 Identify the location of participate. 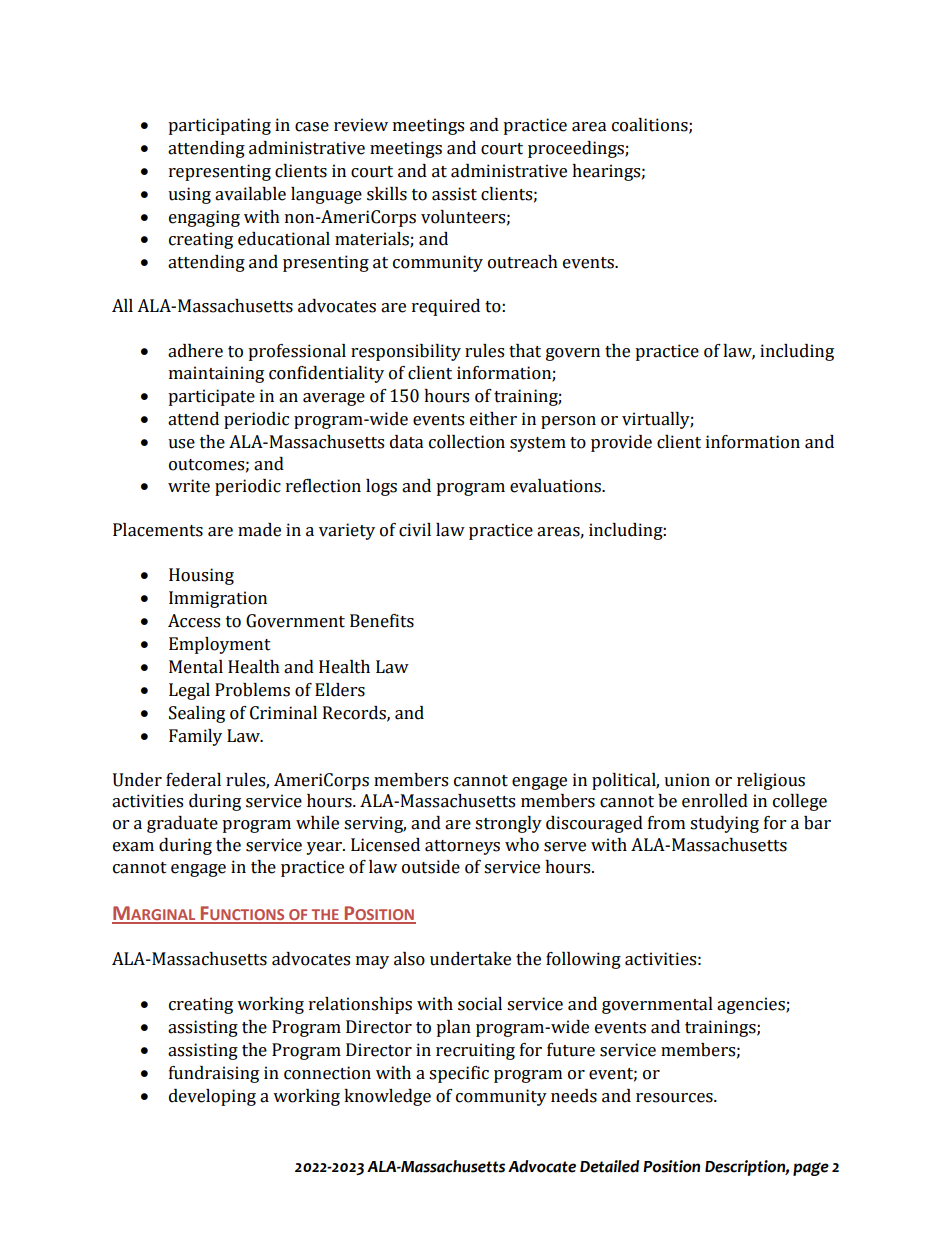
(211, 397).
